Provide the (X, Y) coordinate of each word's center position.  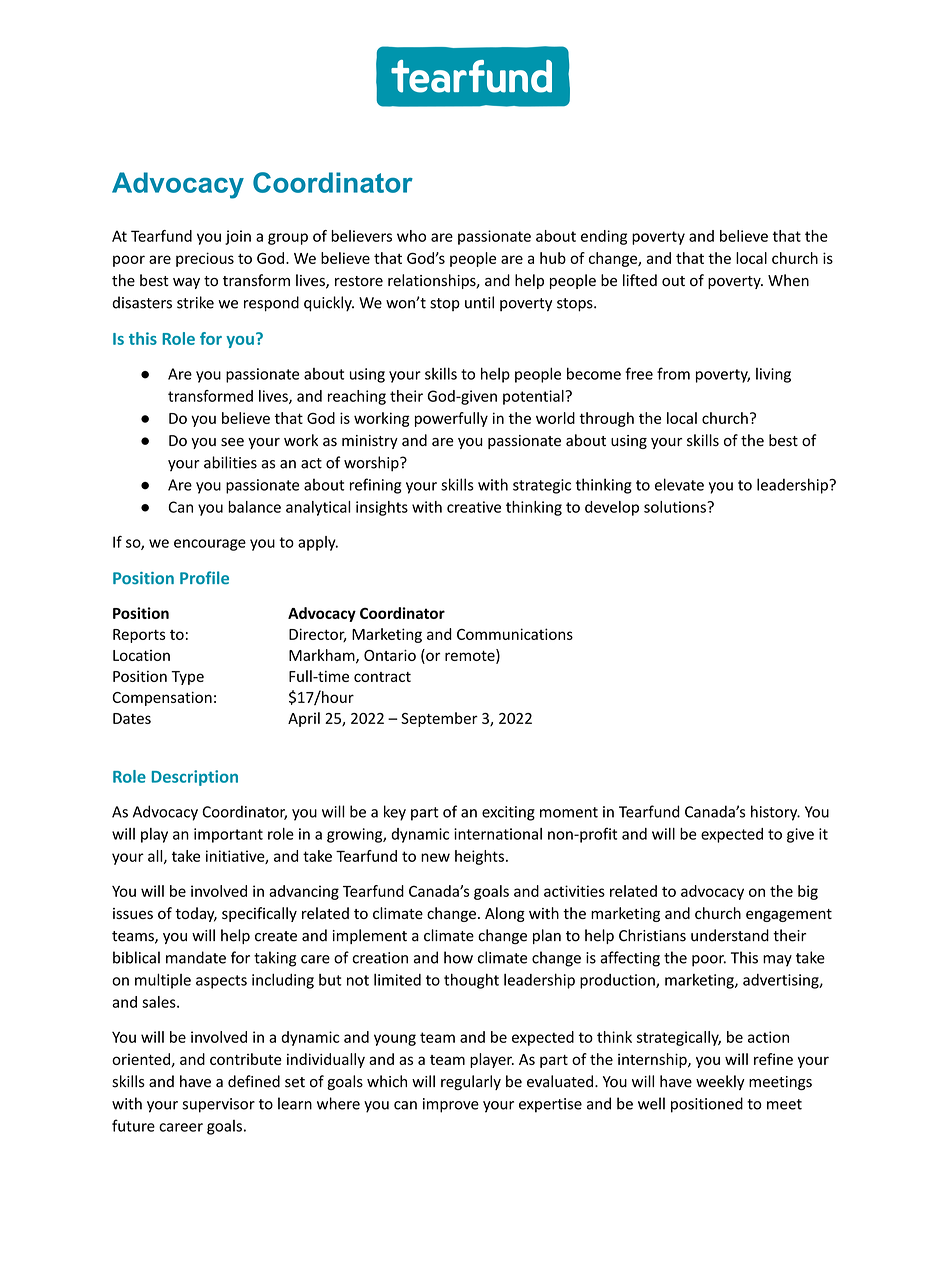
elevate (679, 484)
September (439, 719)
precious (205, 259)
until (479, 302)
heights (479, 857)
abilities (230, 462)
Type (187, 678)
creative (474, 507)
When (788, 280)
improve (451, 1105)
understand (730, 935)
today (196, 914)
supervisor (218, 1105)
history (775, 813)
